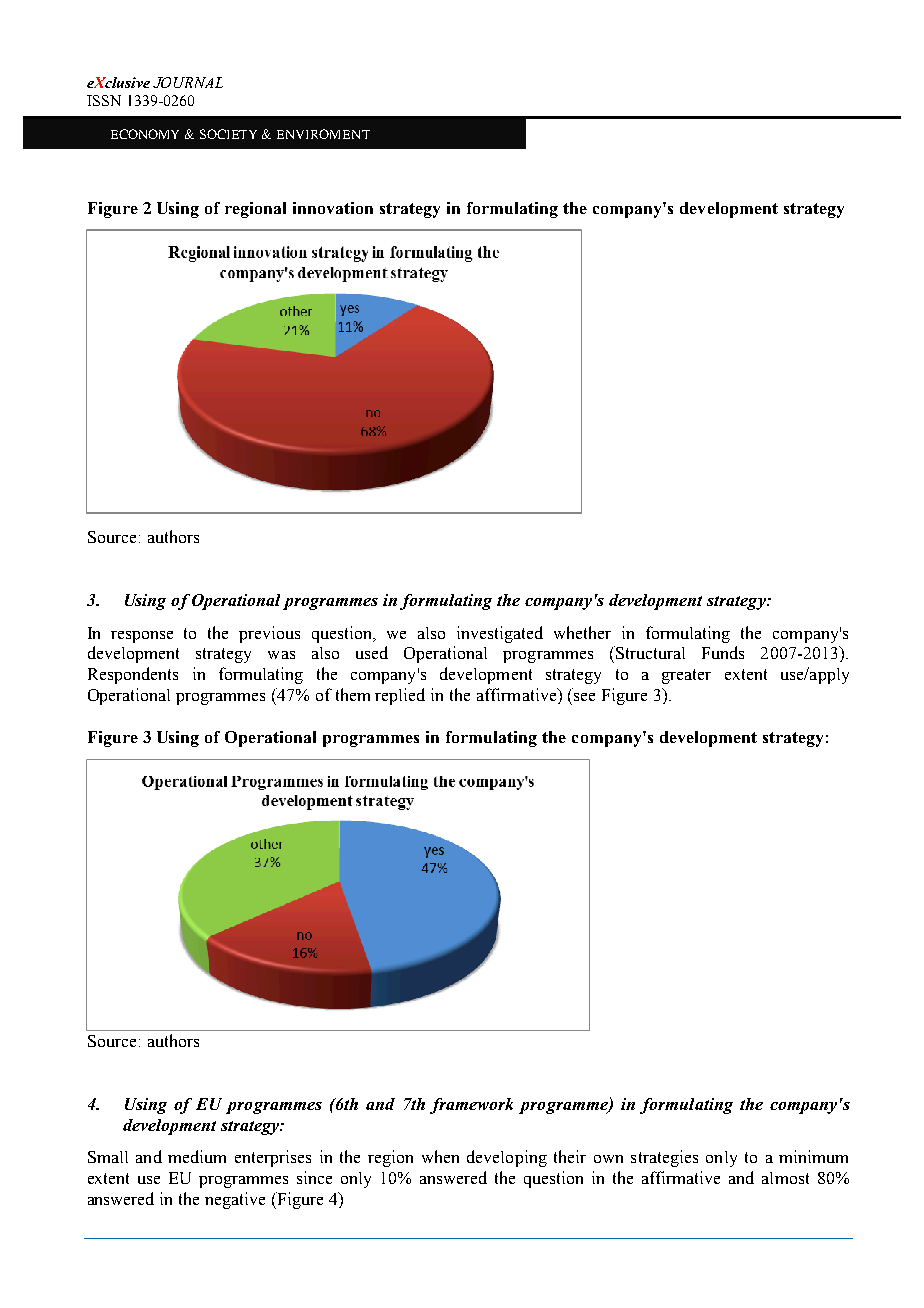  What do you see at coordinates (686, 676) in the screenshot?
I see `greater` at bounding box center [686, 676].
